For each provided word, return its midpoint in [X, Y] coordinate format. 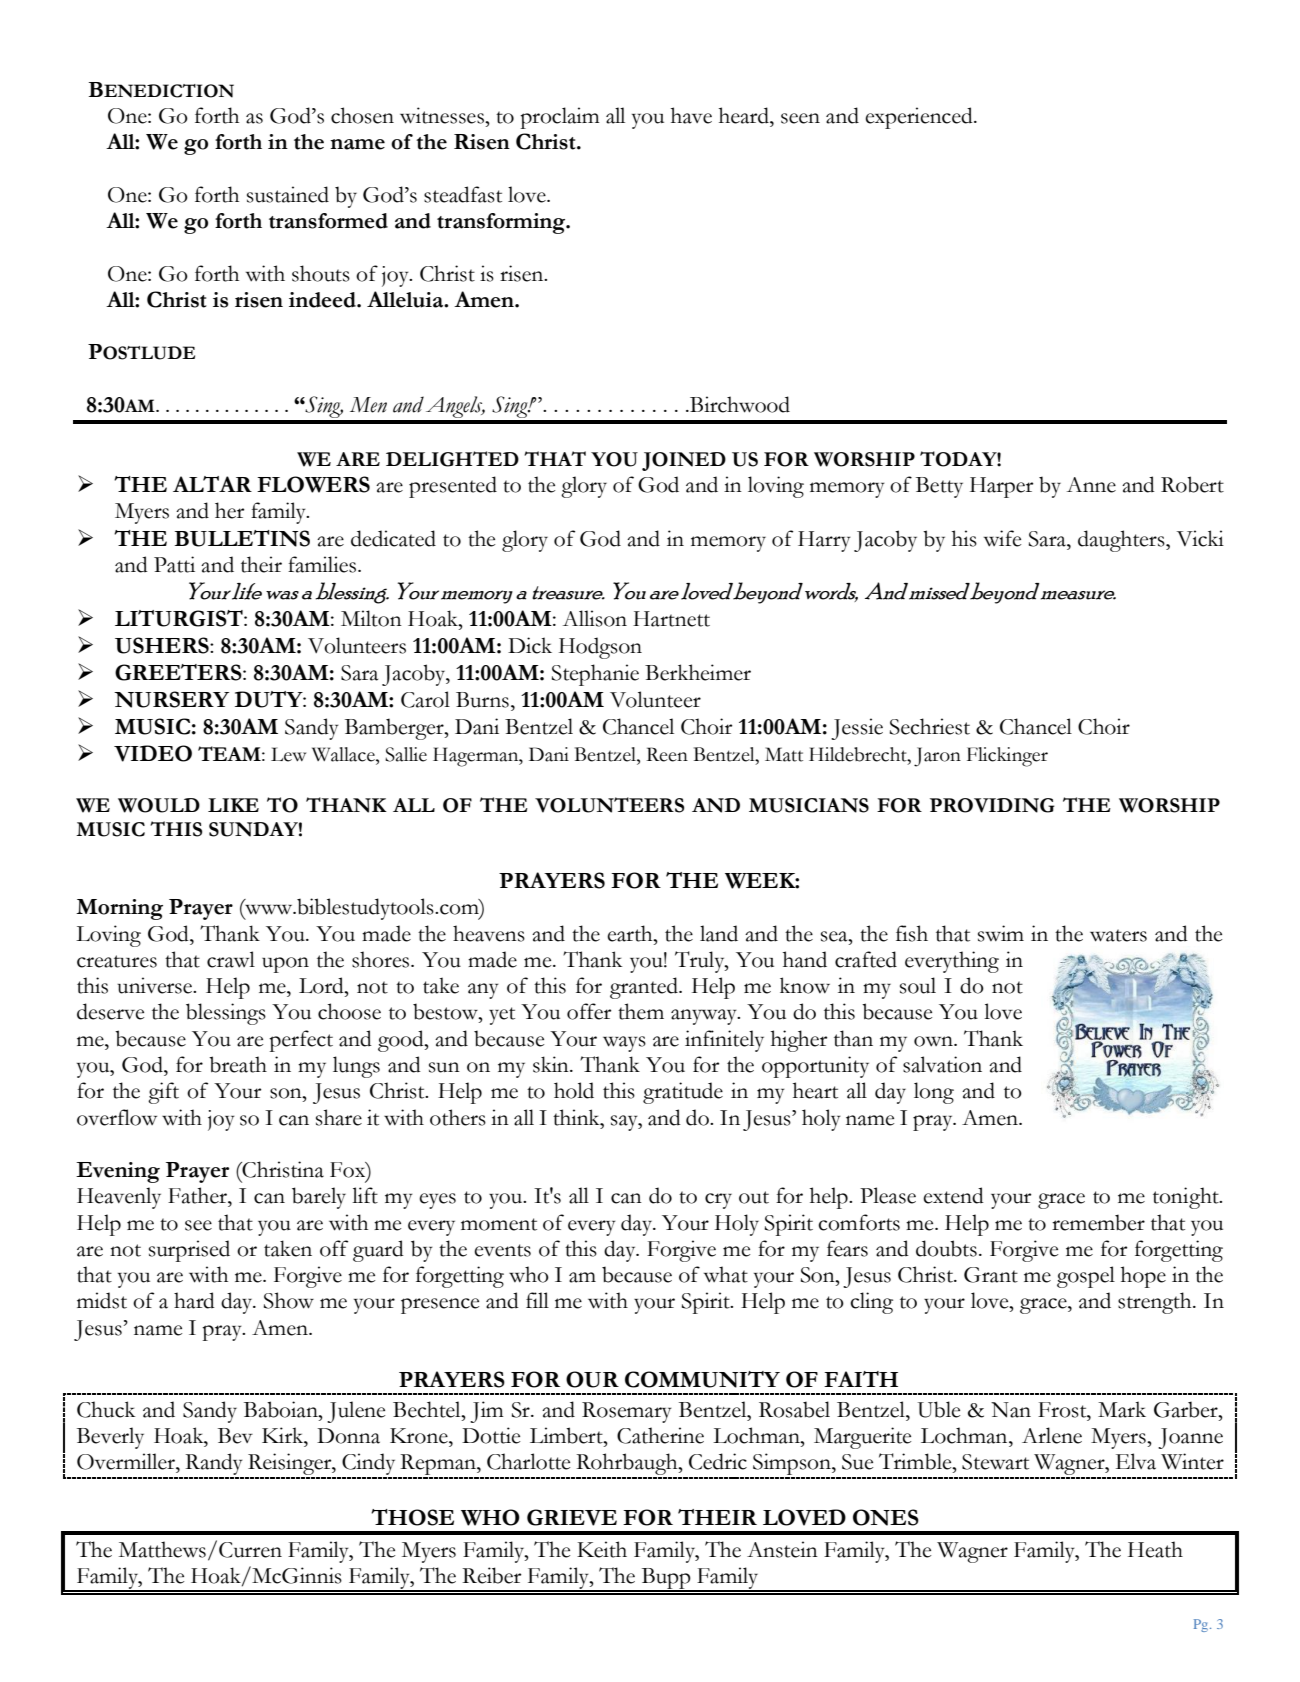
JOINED [684, 461]
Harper [1001, 487]
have [691, 115]
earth [631, 933]
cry [718, 1201]
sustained [288, 194]
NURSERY [171, 699]
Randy [214, 1465]
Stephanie [595, 675]
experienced [920, 118]
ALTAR [212, 484]
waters [1118, 935]
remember [1098, 1222]
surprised [189, 1251]
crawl [231, 959]
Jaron [937, 757]
